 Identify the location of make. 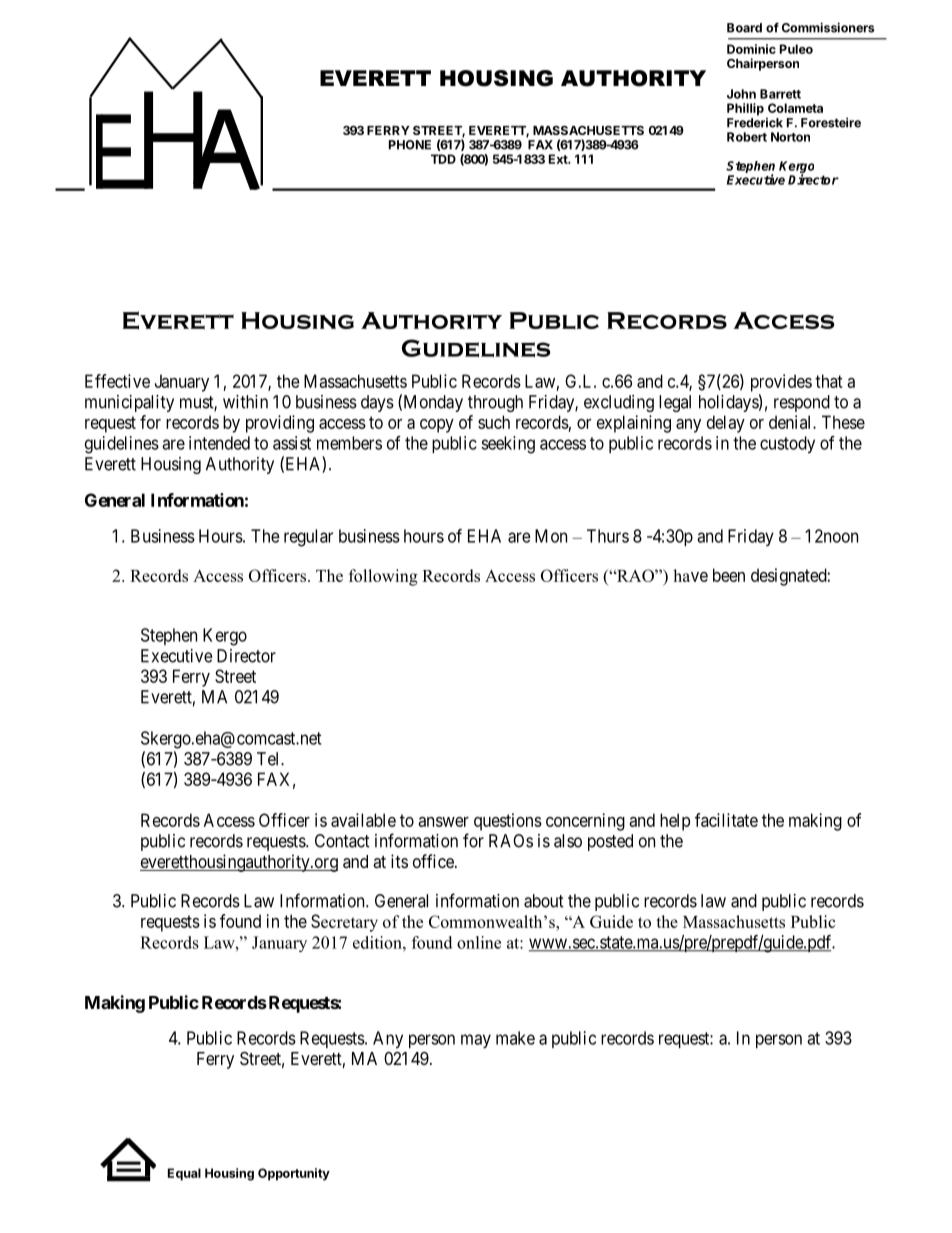
(515, 1038).
